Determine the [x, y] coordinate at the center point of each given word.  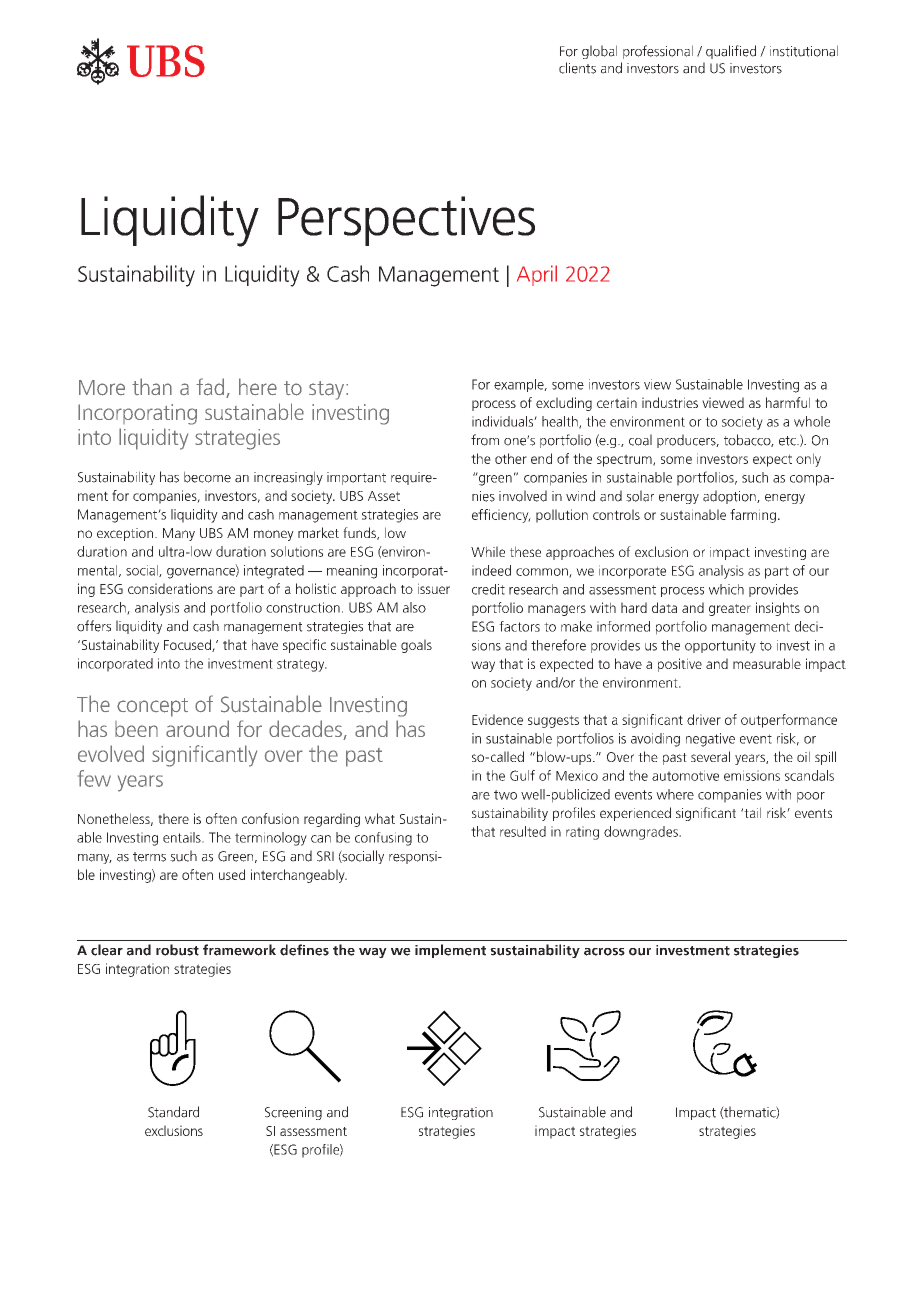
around [197, 728]
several [710, 756]
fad [211, 388]
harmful [788, 402]
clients [577, 68]
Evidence [497, 719]
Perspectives [406, 221]
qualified [731, 52]
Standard [173, 1112]
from [485, 440]
